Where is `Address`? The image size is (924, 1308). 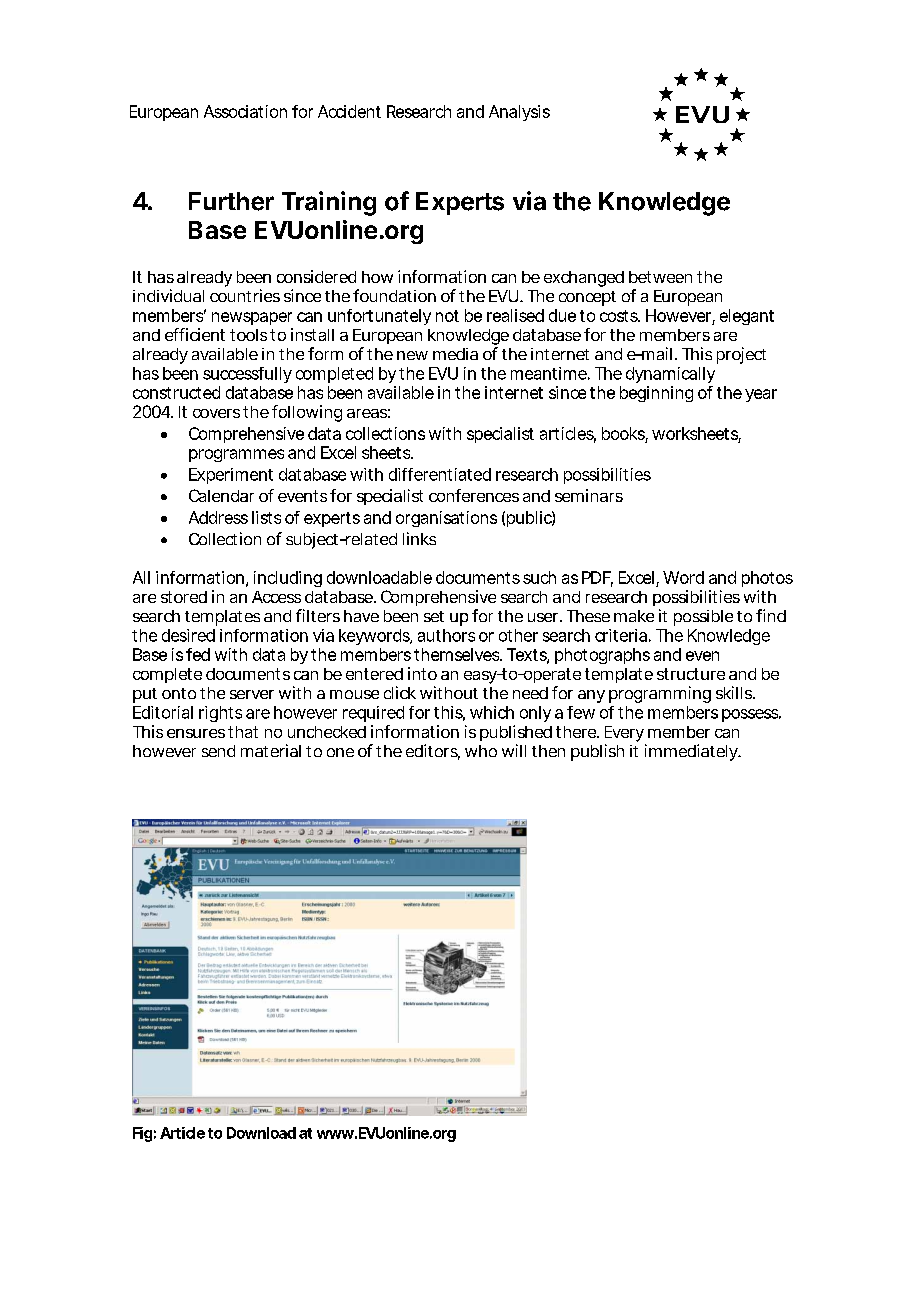 Address is located at coordinates (218, 517).
